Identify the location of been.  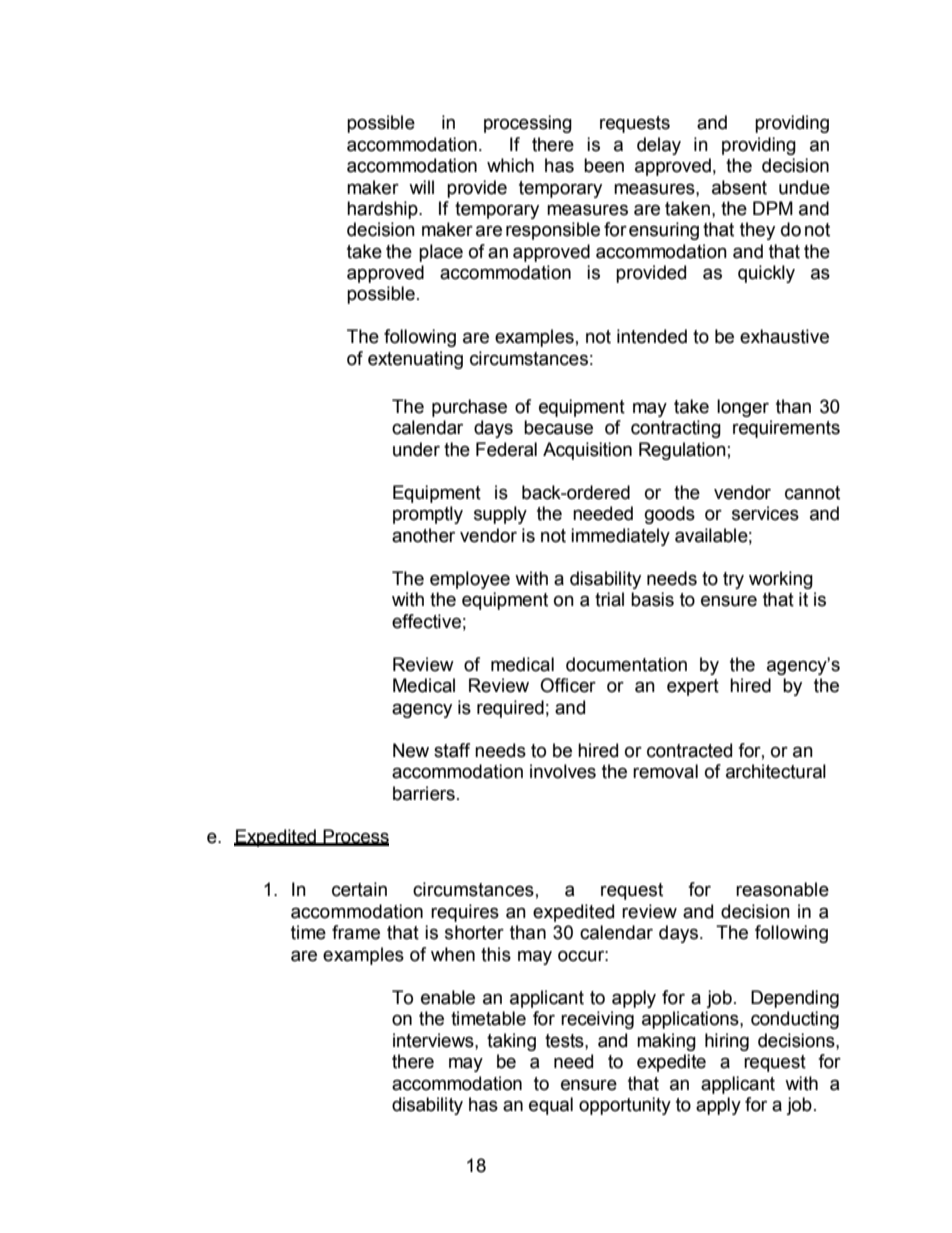
(604, 165).
